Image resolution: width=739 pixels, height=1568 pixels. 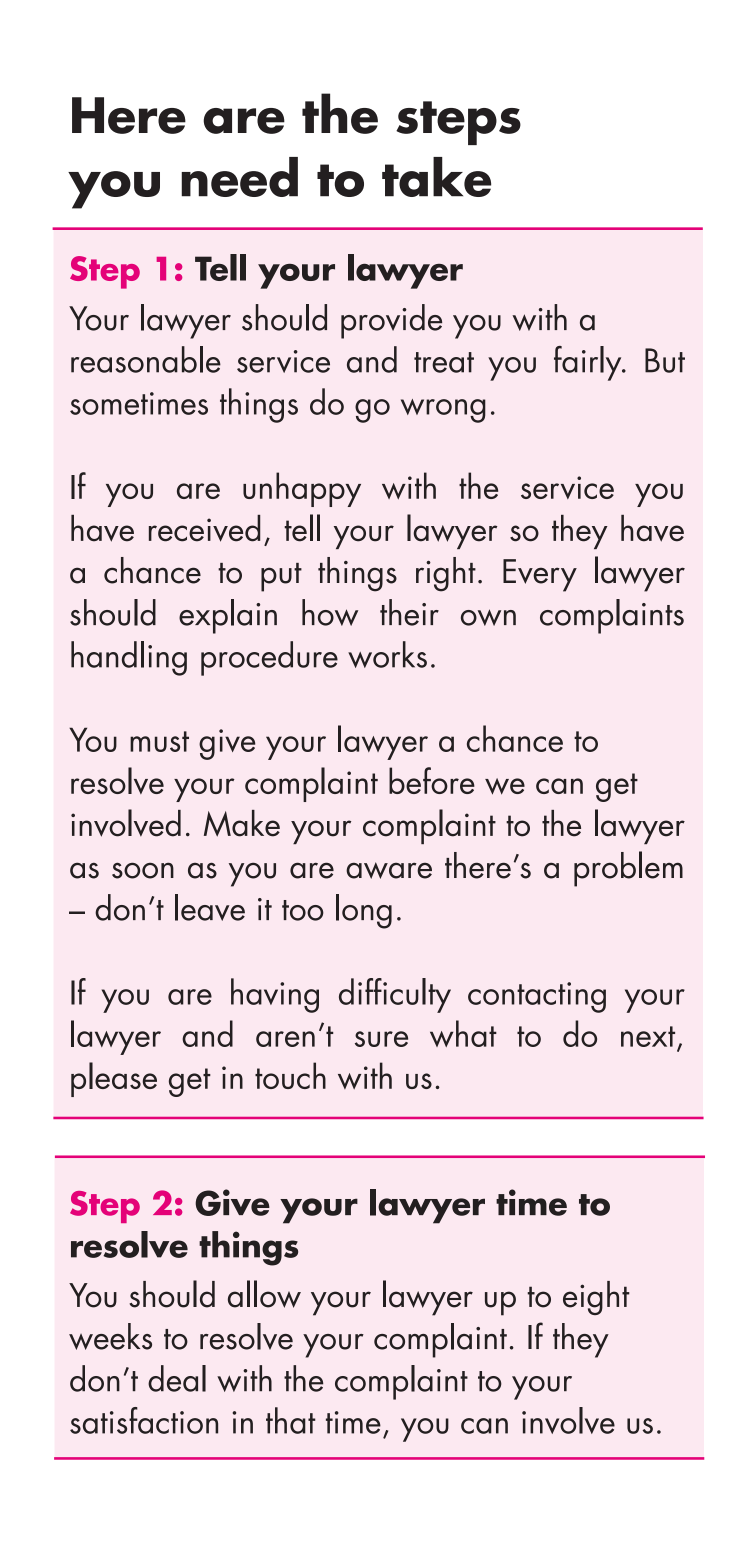 I want to click on before, so click(x=432, y=780).
